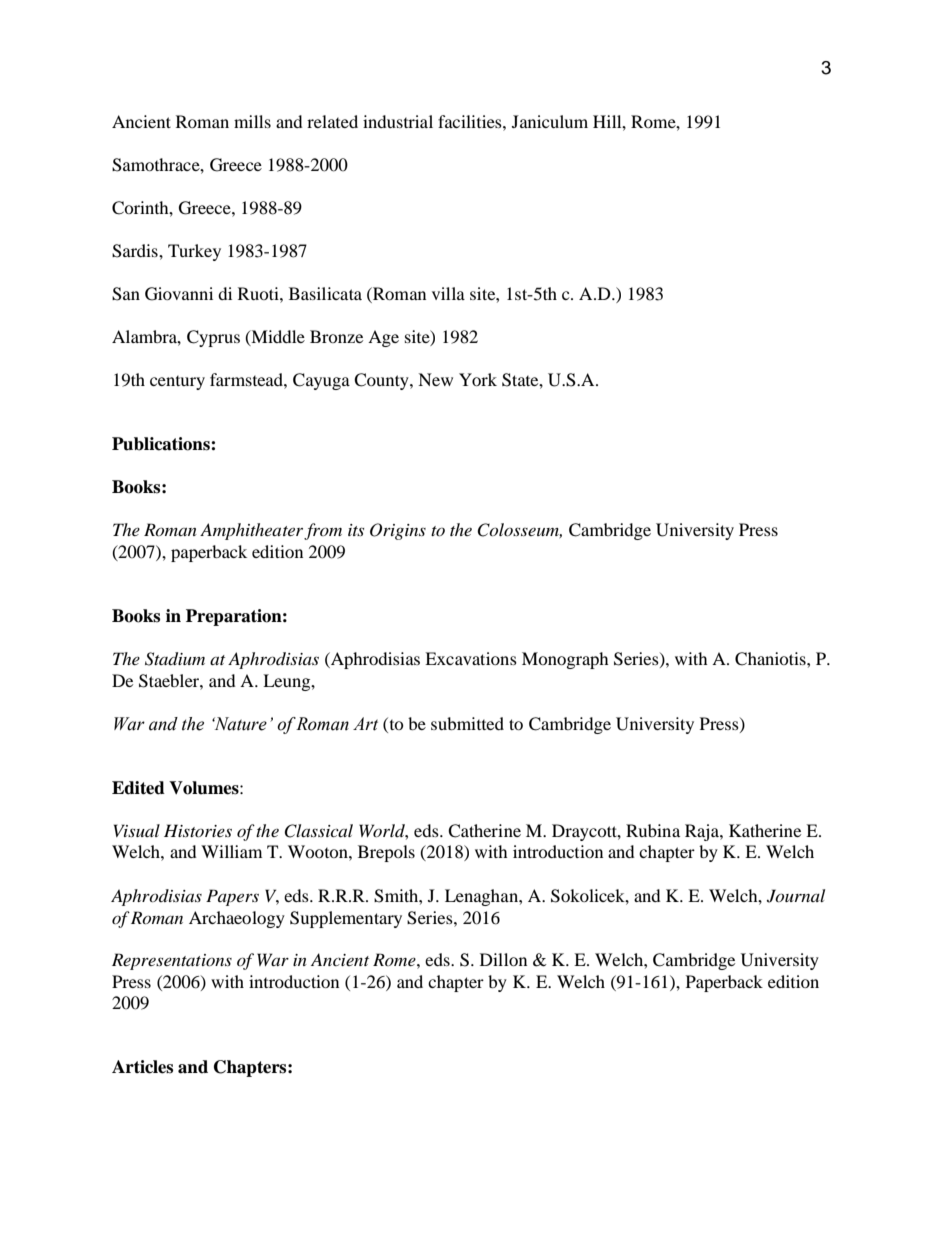  Describe the element at coordinates (448, 293) in the image. I see `villa` at that location.
